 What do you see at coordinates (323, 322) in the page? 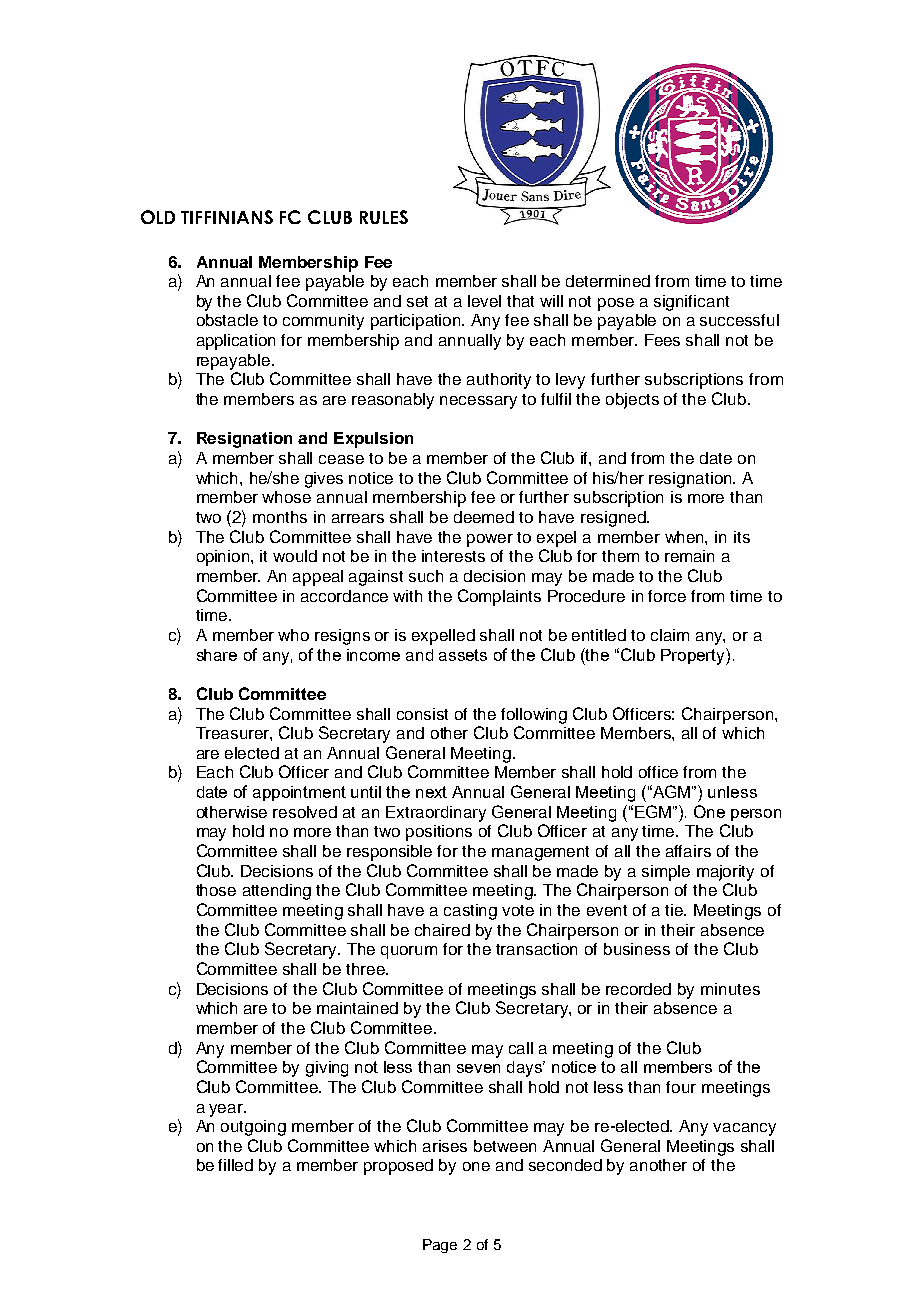
I see `community` at bounding box center [323, 322].
